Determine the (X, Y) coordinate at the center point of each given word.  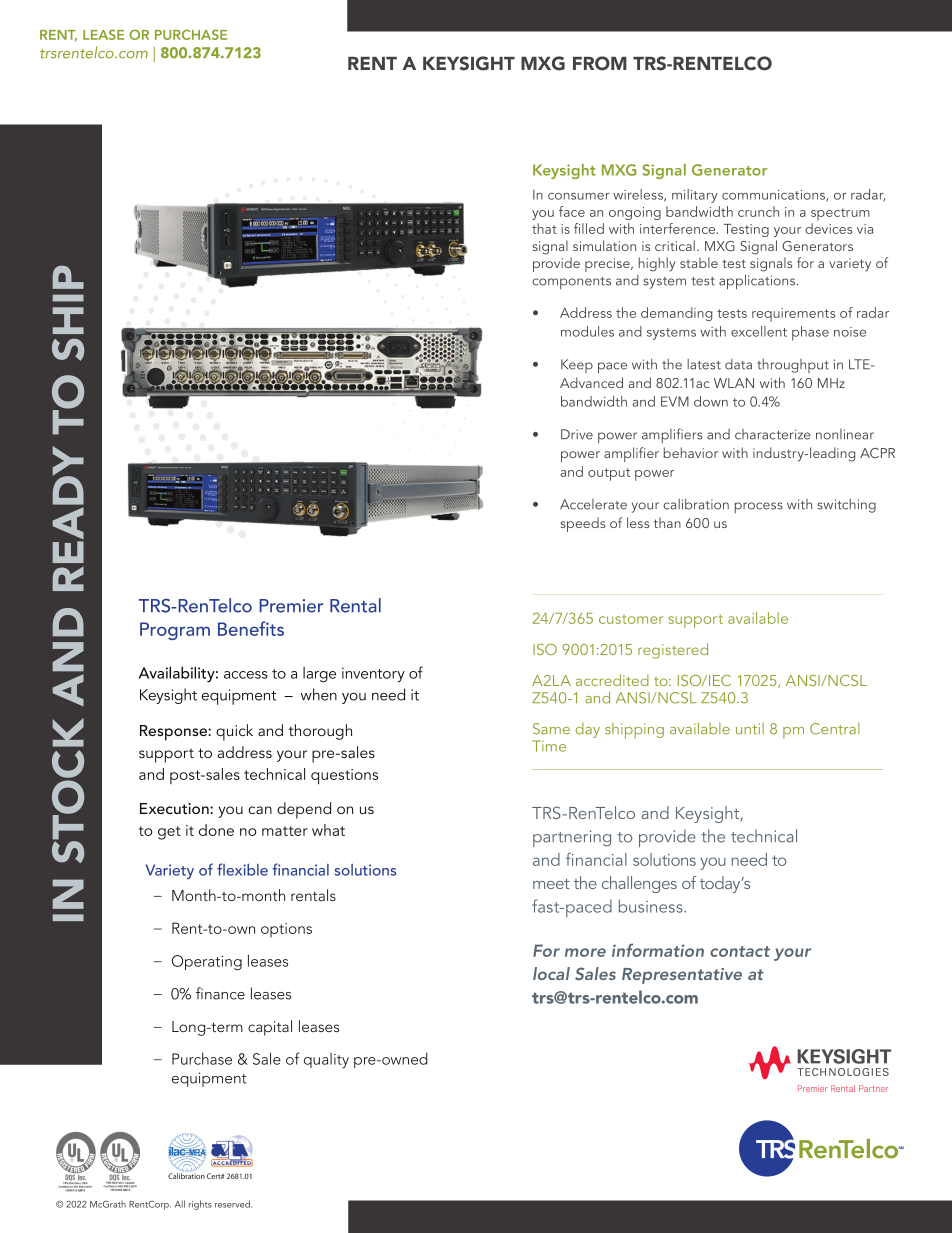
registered (673, 651)
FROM (600, 63)
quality (326, 1060)
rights (200, 1205)
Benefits (251, 628)
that (544, 228)
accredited (612, 680)
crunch (758, 211)
